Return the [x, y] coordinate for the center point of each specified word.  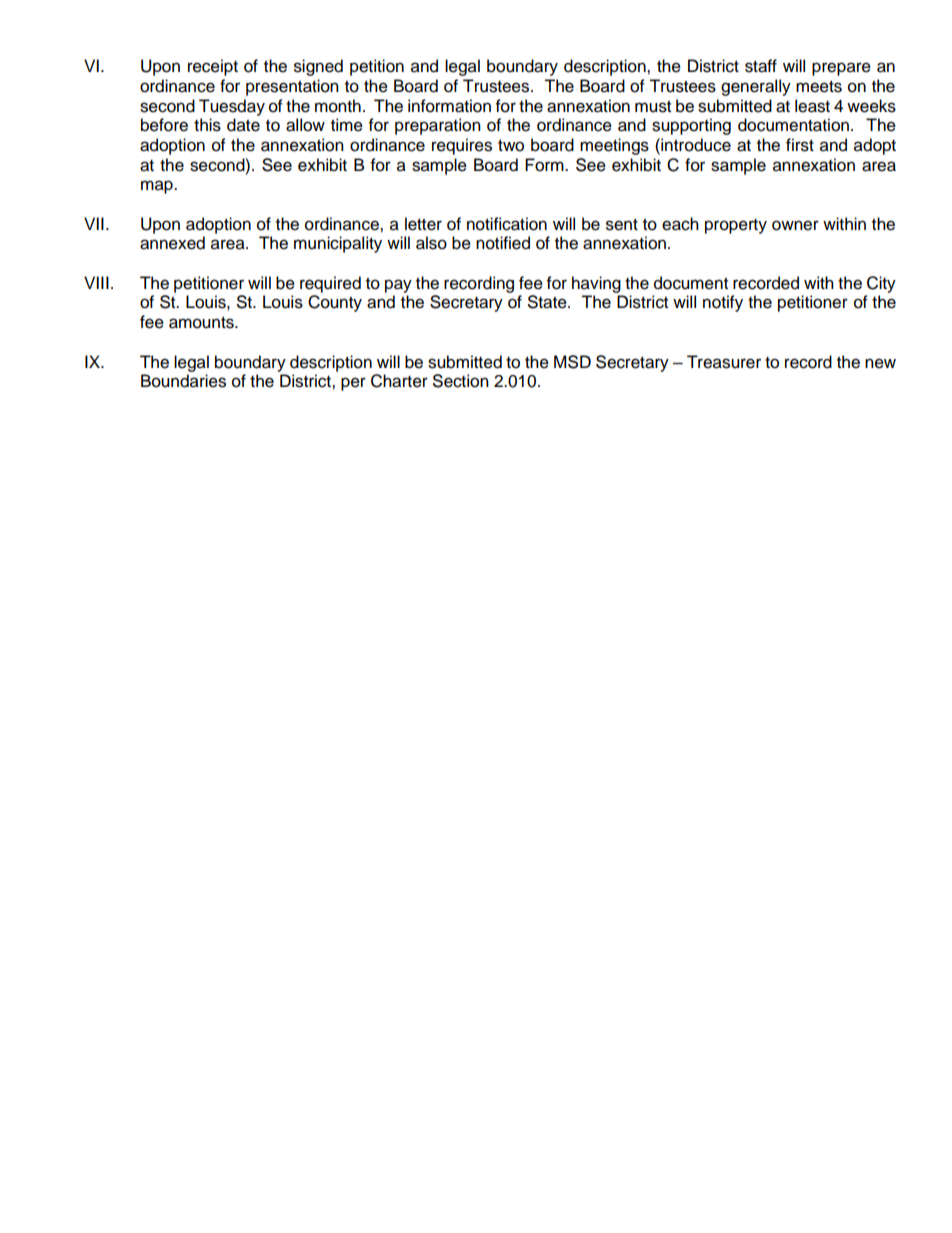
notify [723, 303]
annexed [172, 243]
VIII [96, 282]
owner [795, 225]
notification [507, 224]
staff [761, 66]
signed [318, 67]
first [800, 145]
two [511, 146]
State [548, 302]
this [207, 125]
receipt [213, 67]
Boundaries [183, 381]
